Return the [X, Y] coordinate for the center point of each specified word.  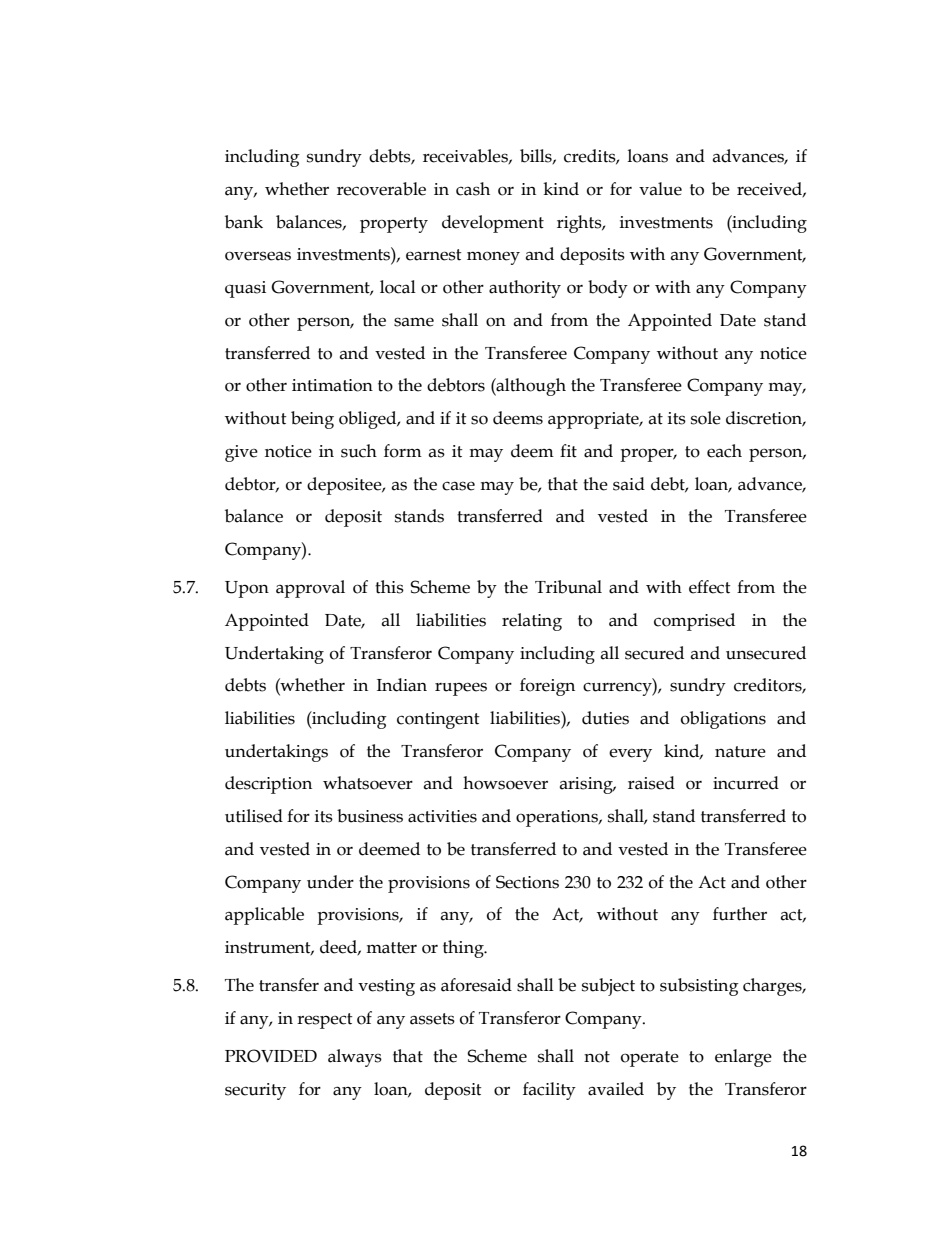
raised [651, 783]
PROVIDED [271, 1056]
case [458, 486]
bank [244, 222]
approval [310, 589]
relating [532, 622]
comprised [694, 622]
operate [650, 1059]
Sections [527, 882]
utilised [254, 816]
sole [706, 418]
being [312, 420]
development [493, 224]
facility [549, 1091]
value [660, 189]
